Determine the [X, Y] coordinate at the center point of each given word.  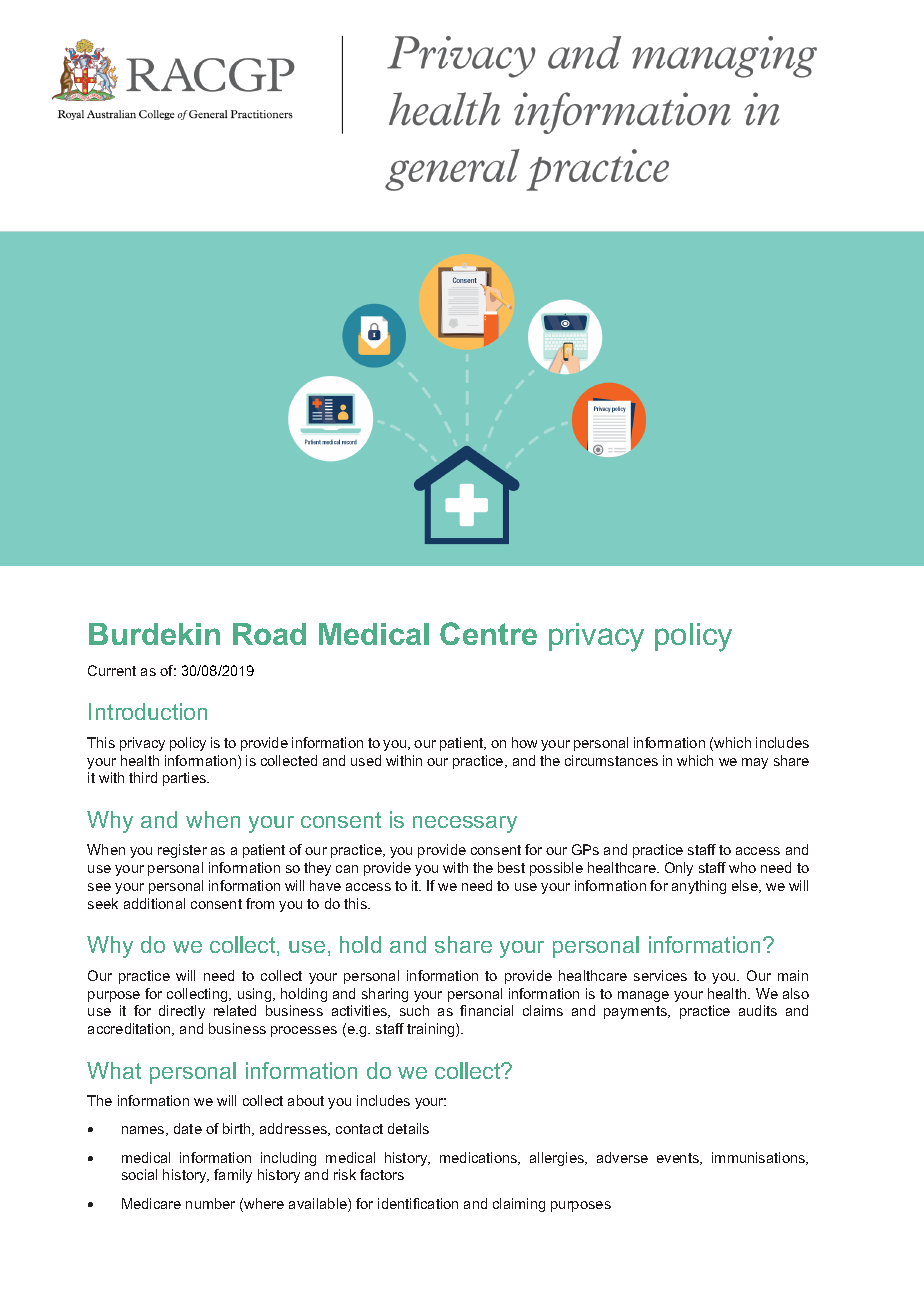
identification [418, 1203]
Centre [488, 633]
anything [699, 887]
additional [154, 903]
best [511, 867]
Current [112, 670]
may [755, 763]
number [210, 1203]
